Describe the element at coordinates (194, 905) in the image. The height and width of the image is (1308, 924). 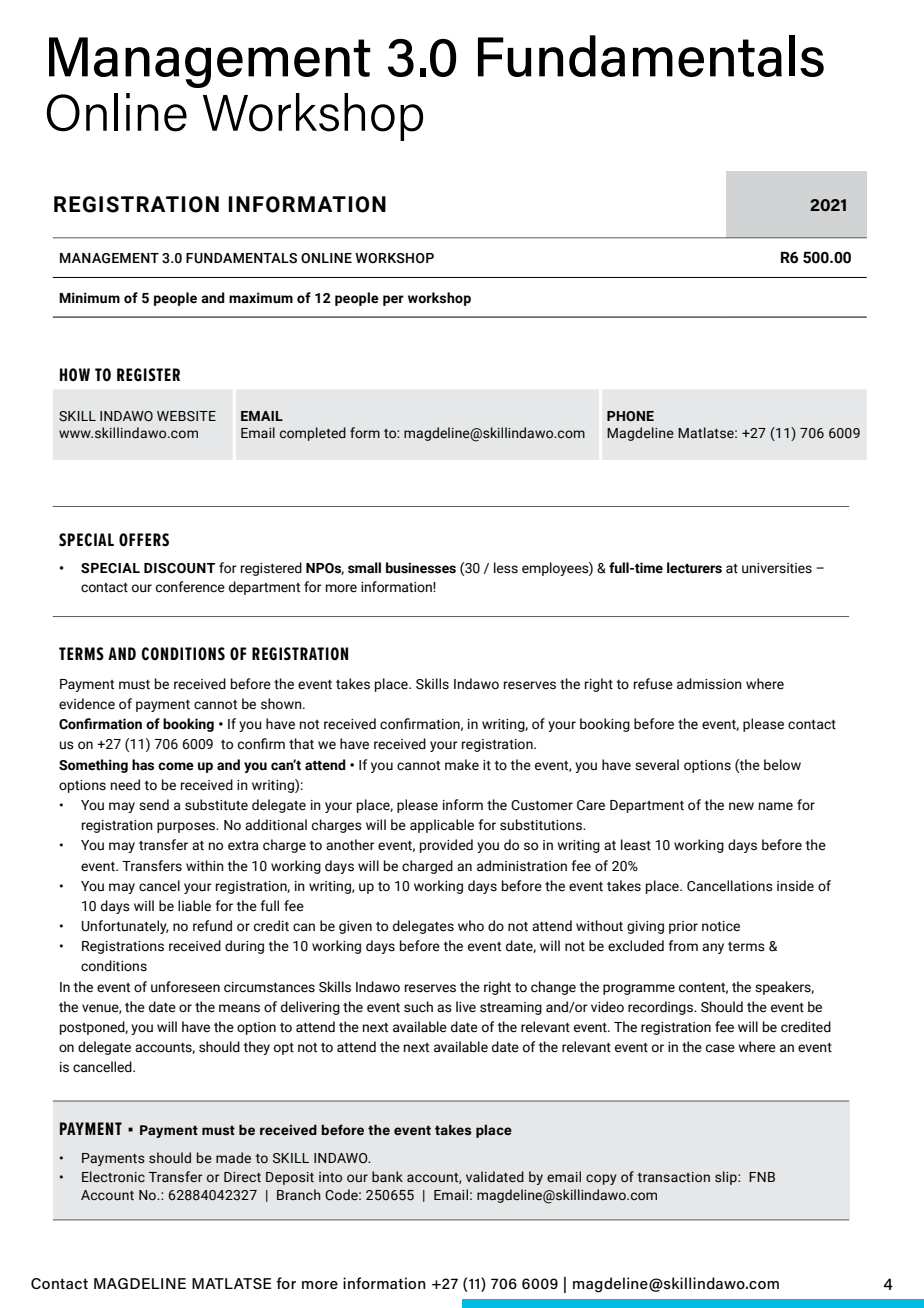
I see `liable` at that location.
